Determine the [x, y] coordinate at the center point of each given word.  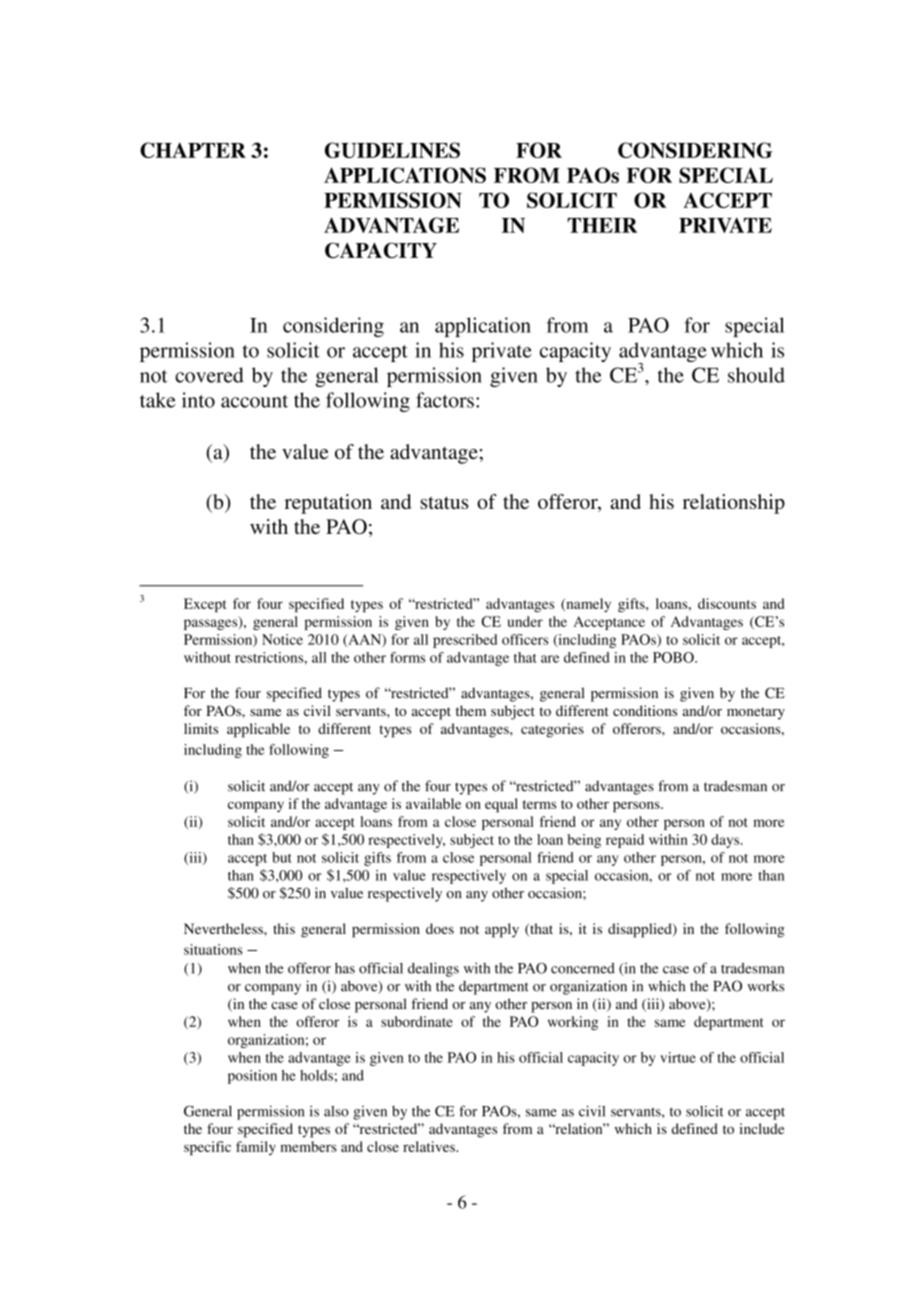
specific [207, 1148]
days [726, 841]
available [433, 803]
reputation [328, 504]
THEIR [602, 225]
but [282, 857]
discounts [727, 603]
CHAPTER [193, 150]
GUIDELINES [392, 150]
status [444, 502]
